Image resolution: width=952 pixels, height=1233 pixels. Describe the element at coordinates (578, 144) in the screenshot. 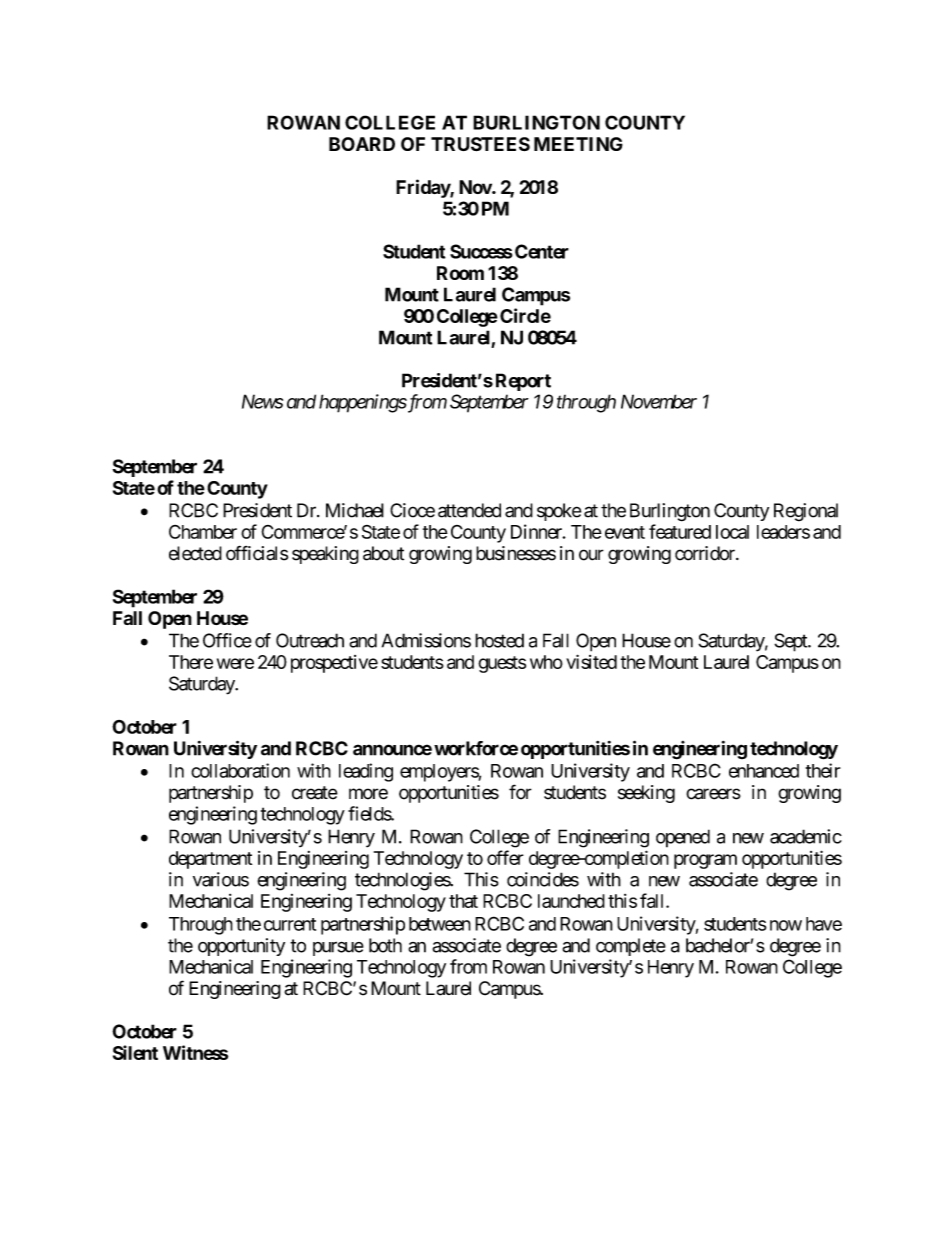

I see `MEETING` at that location.
